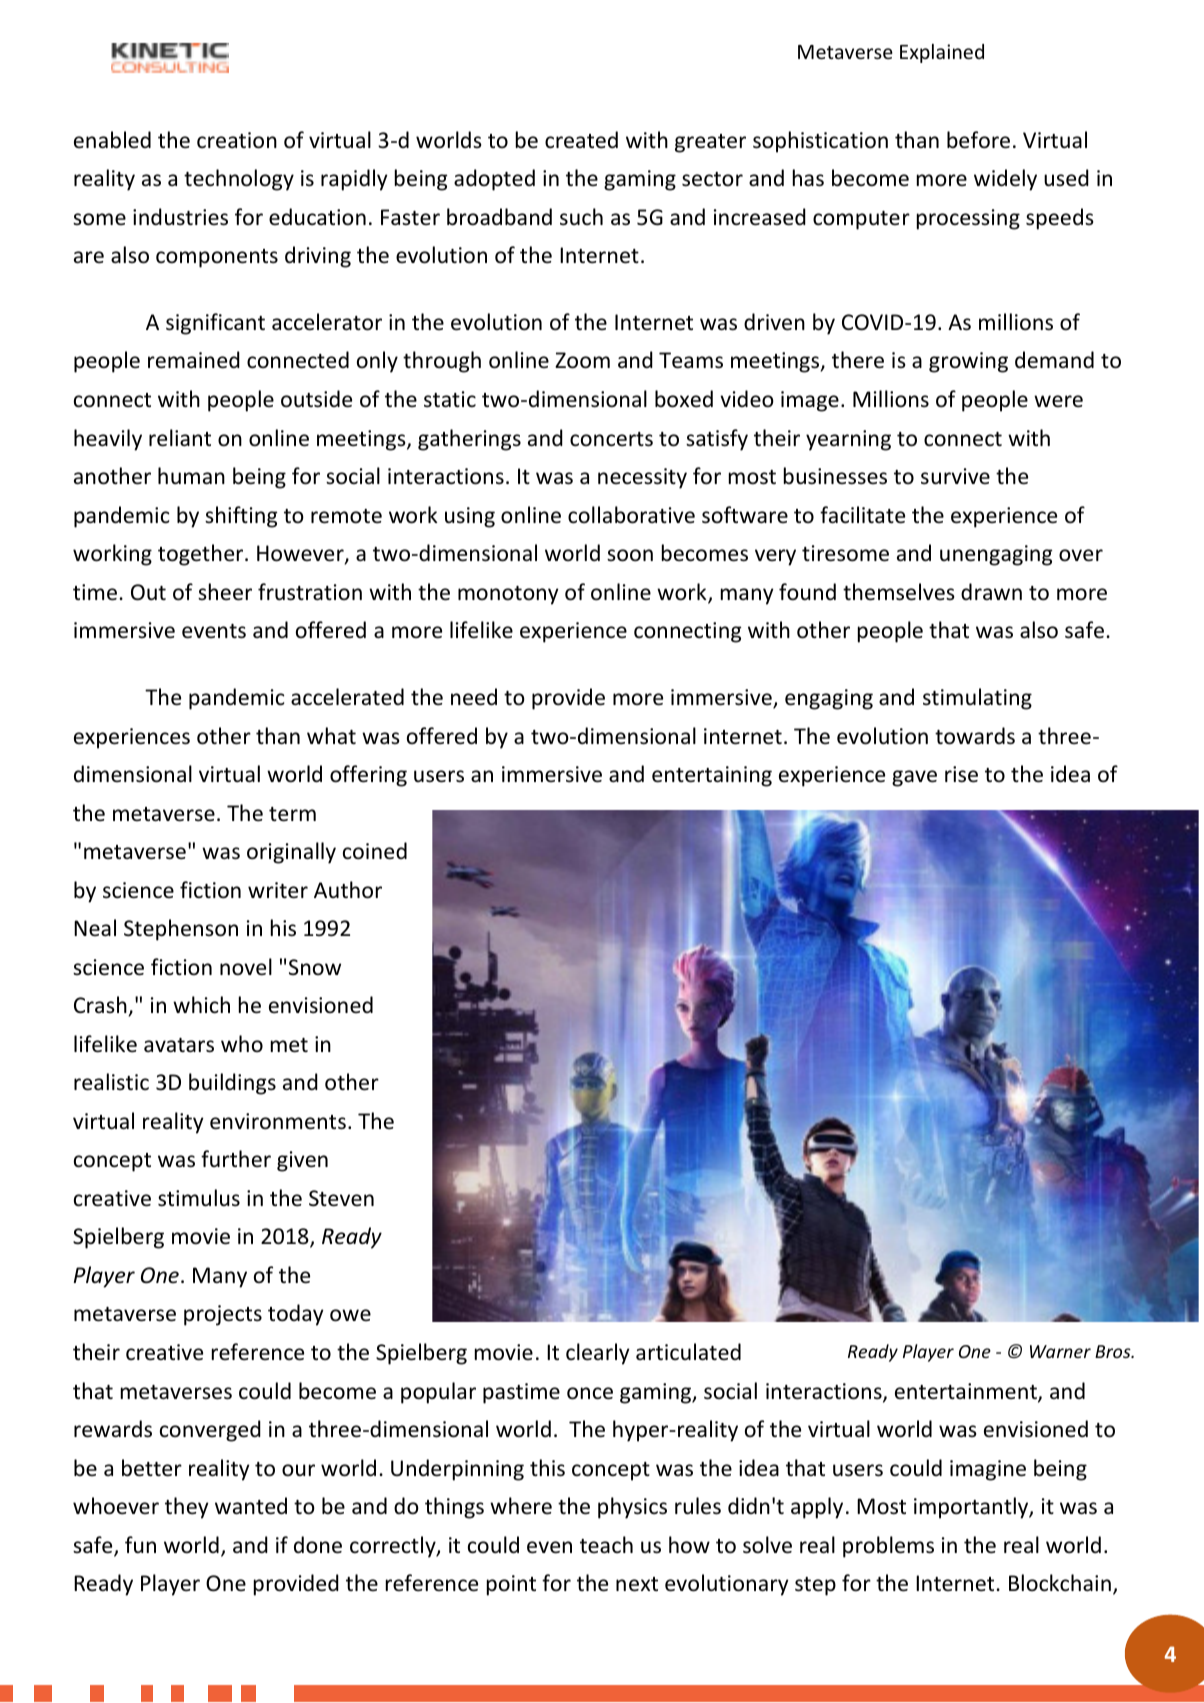 This screenshot has height=1703, width=1204. Describe the element at coordinates (712, 776) in the screenshot. I see `entertaining` at that location.
